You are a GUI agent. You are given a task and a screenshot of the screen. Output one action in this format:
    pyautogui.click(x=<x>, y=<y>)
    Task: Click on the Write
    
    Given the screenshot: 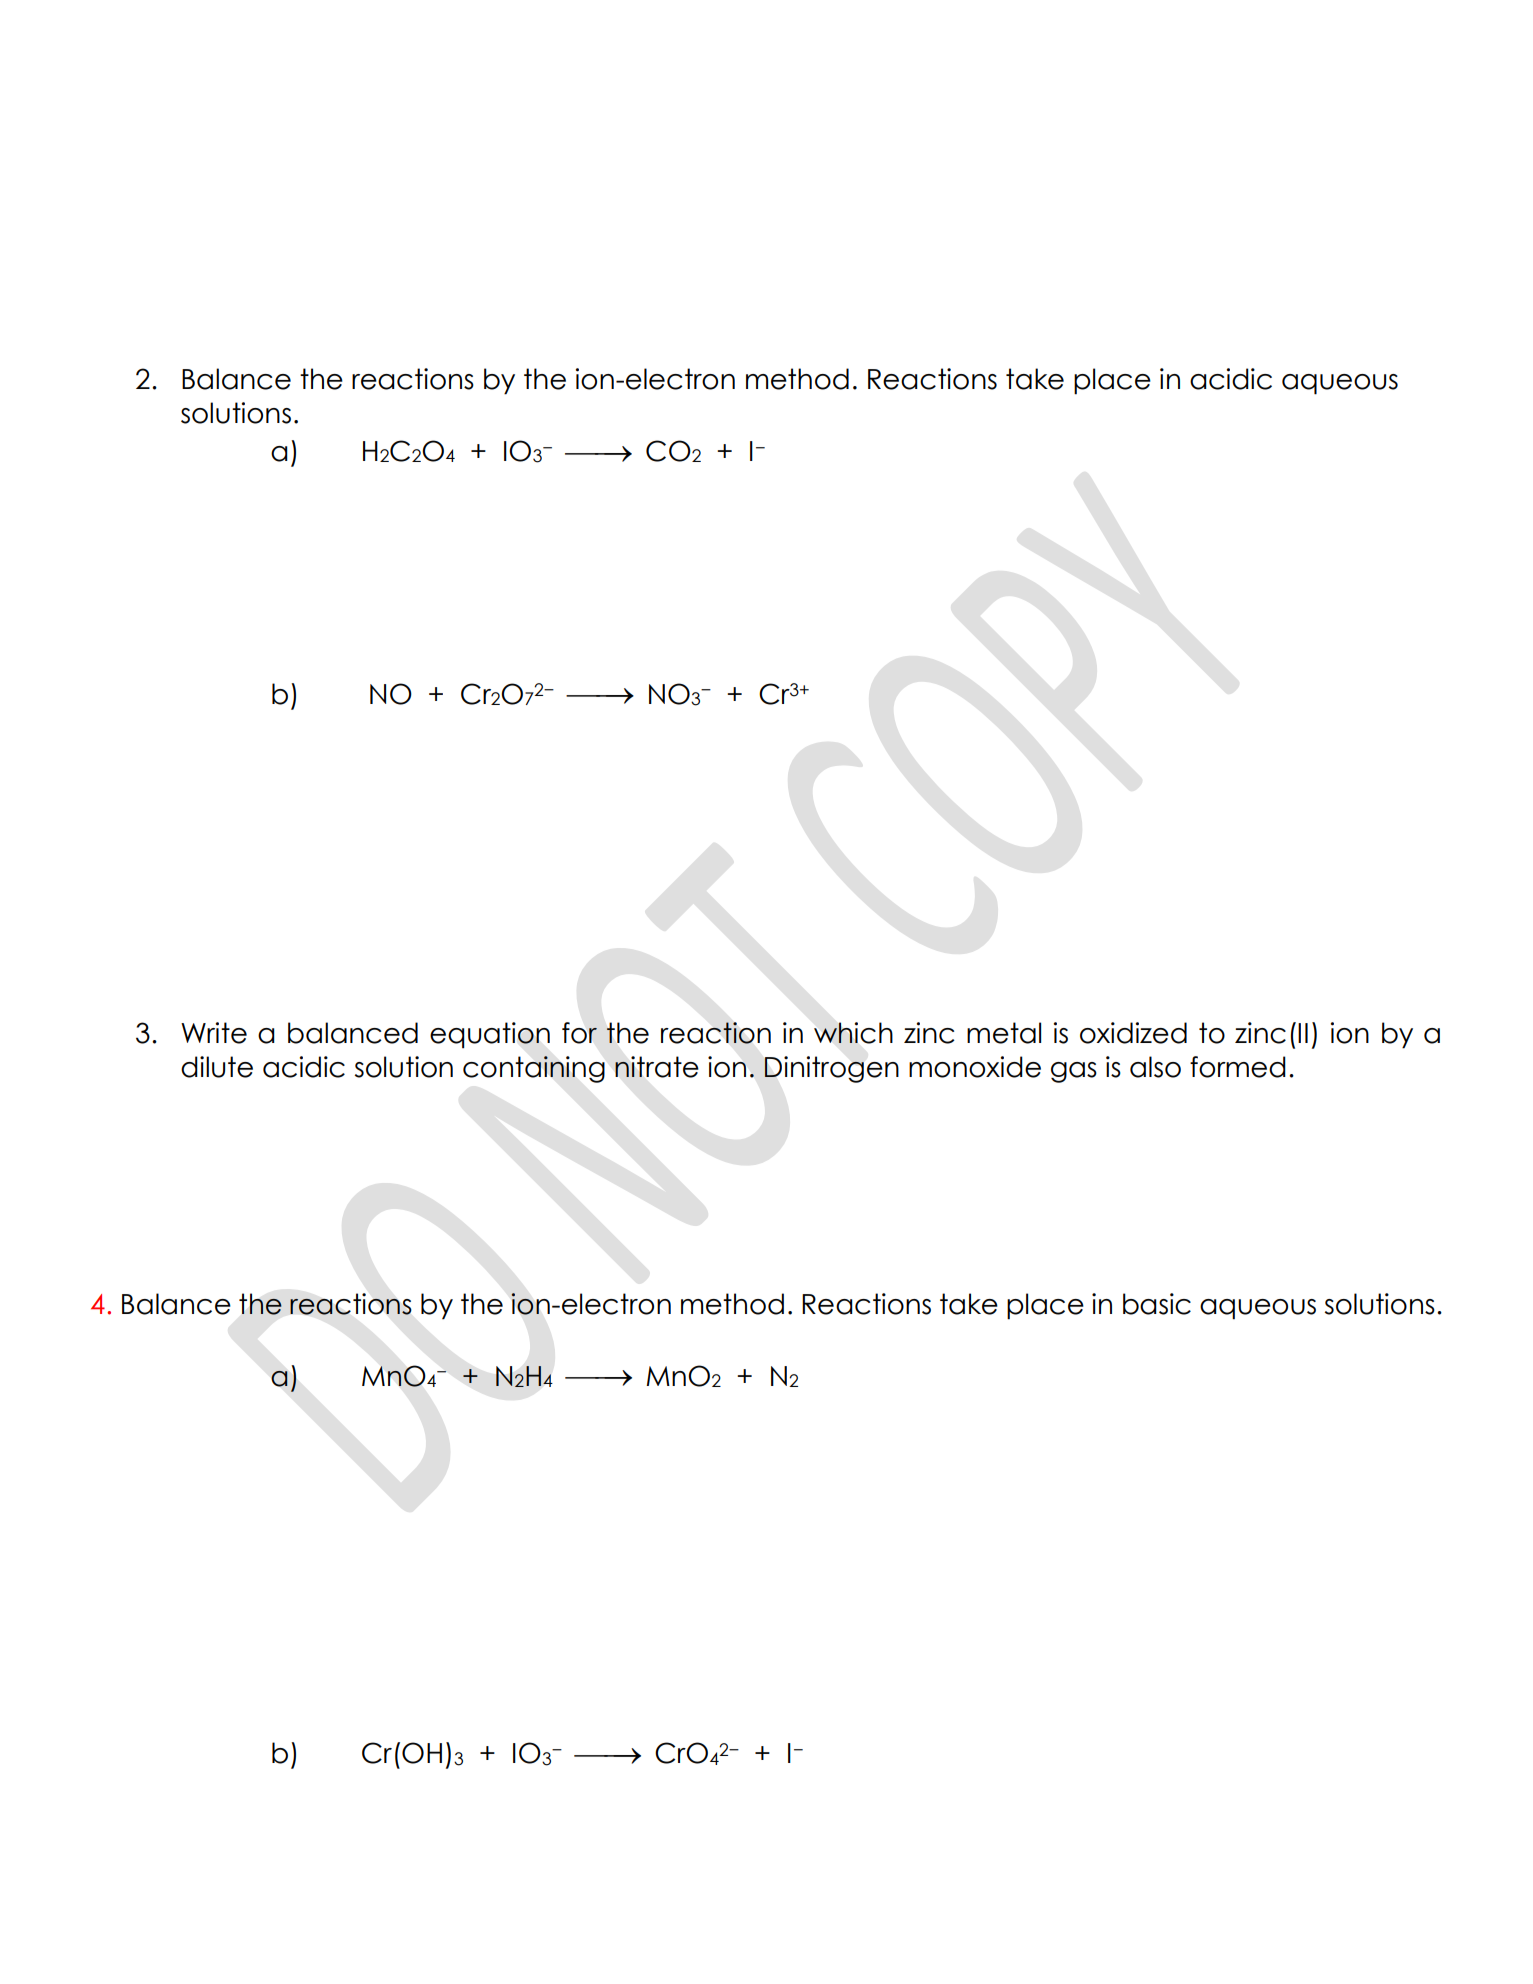 What is the action you would take?
    pyautogui.click(x=214, y=1033)
